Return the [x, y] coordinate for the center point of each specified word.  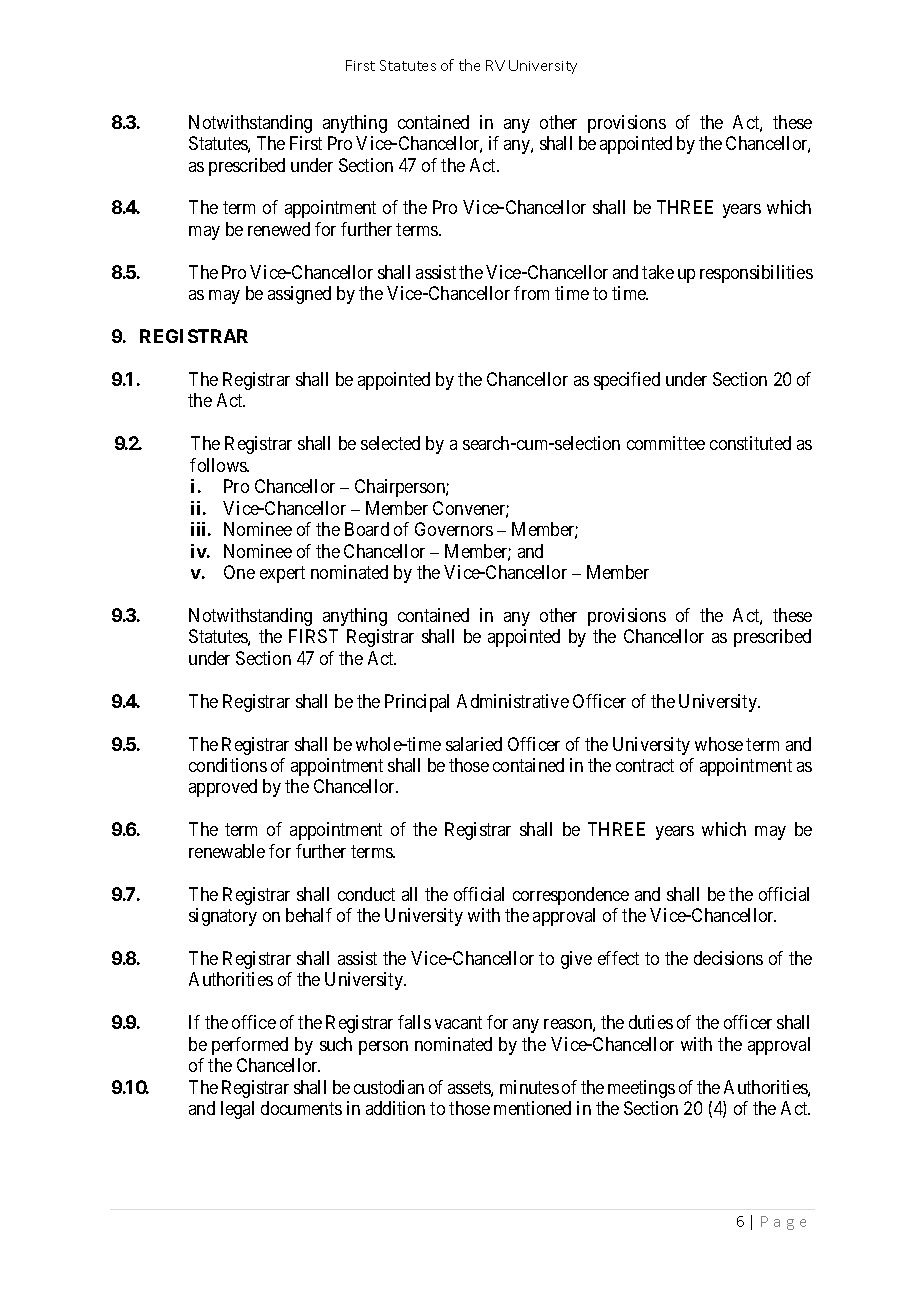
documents [301, 1108]
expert [282, 574]
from [531, 293]
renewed [279, 229]
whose [719, 744]
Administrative [513, 701]
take [658, 272]
